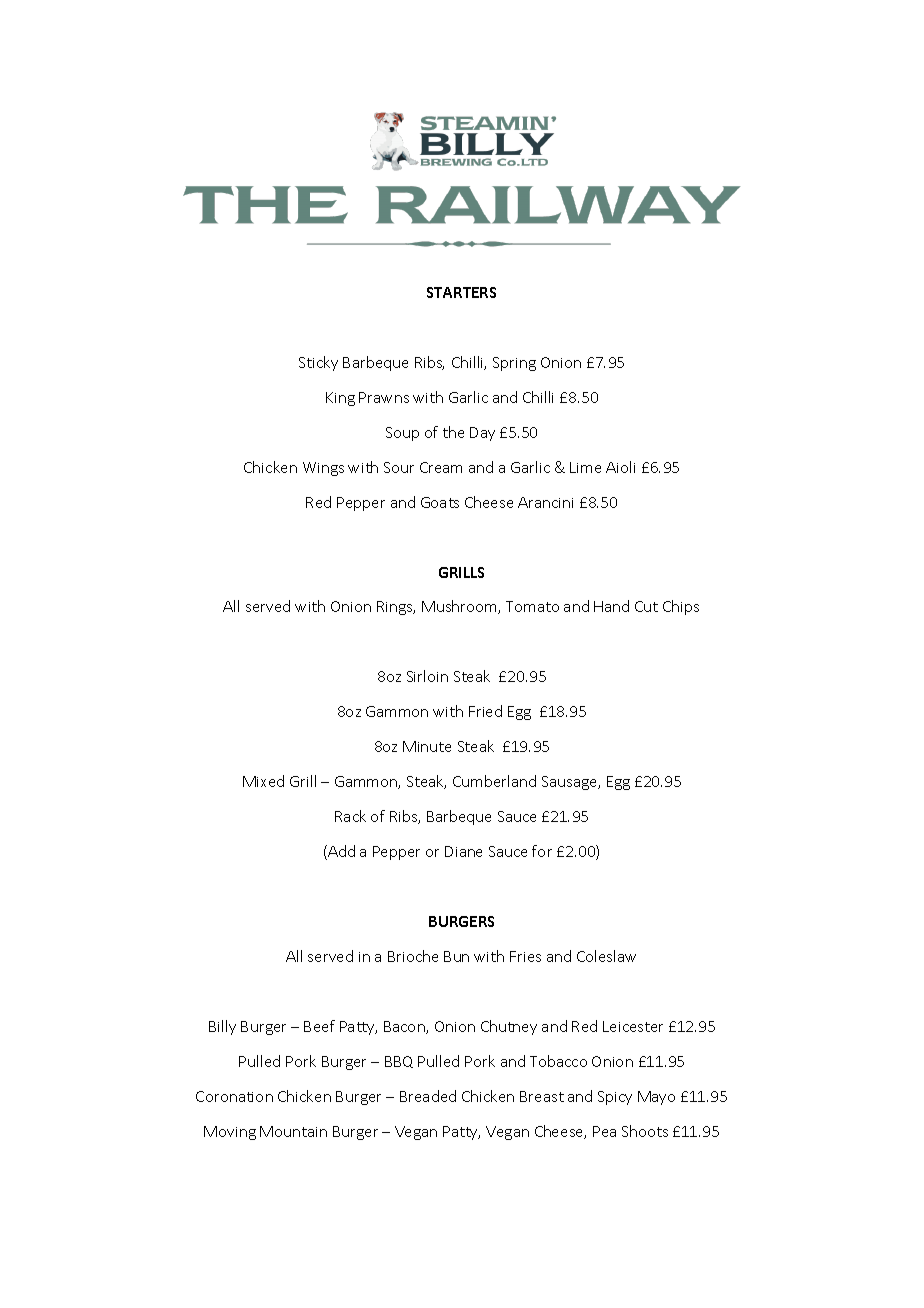 This page has height=1308, width=924. I want to click on Mountain, so click(293, 1131).
